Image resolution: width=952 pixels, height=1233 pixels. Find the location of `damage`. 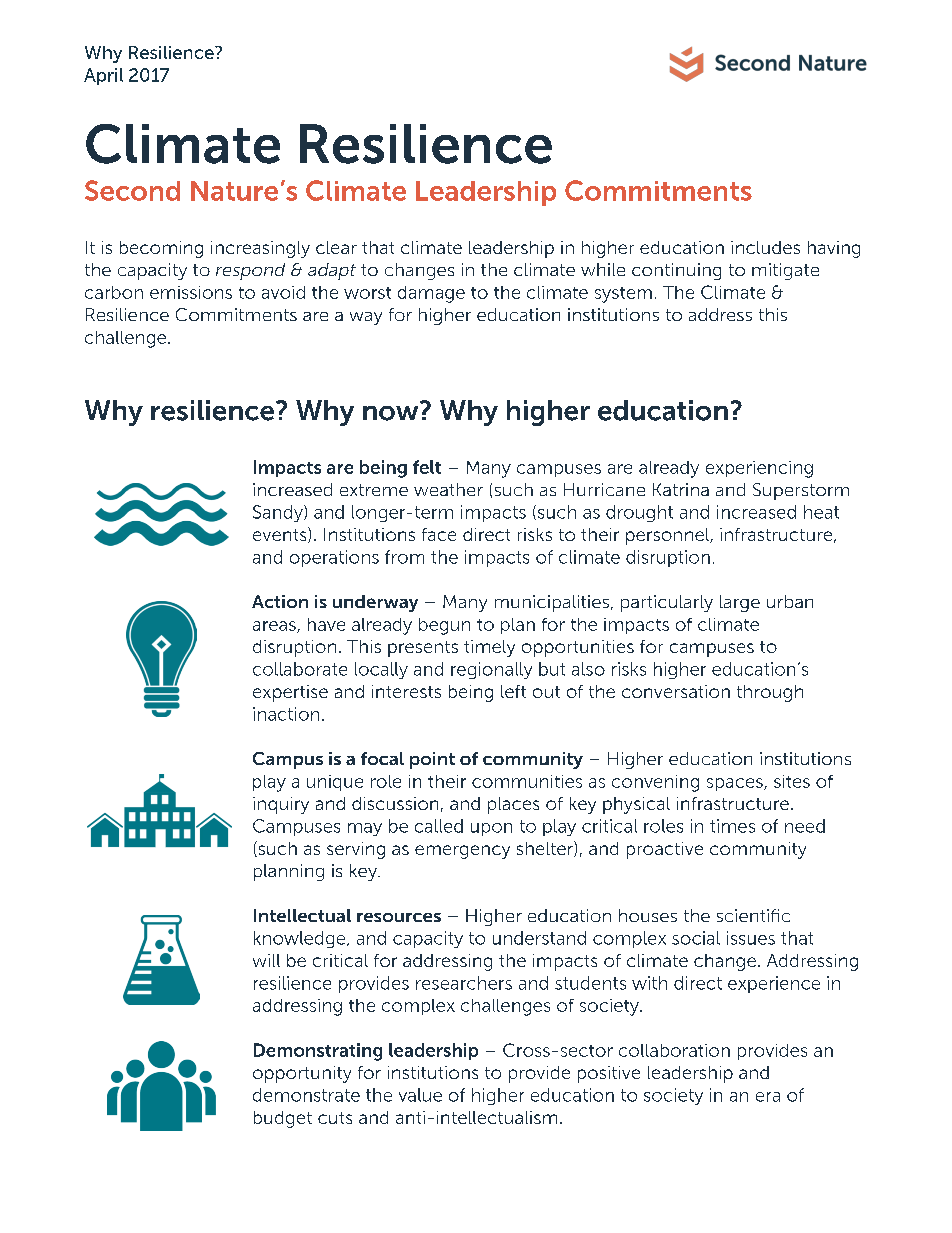

damage is located at coordinates (431, 294).
